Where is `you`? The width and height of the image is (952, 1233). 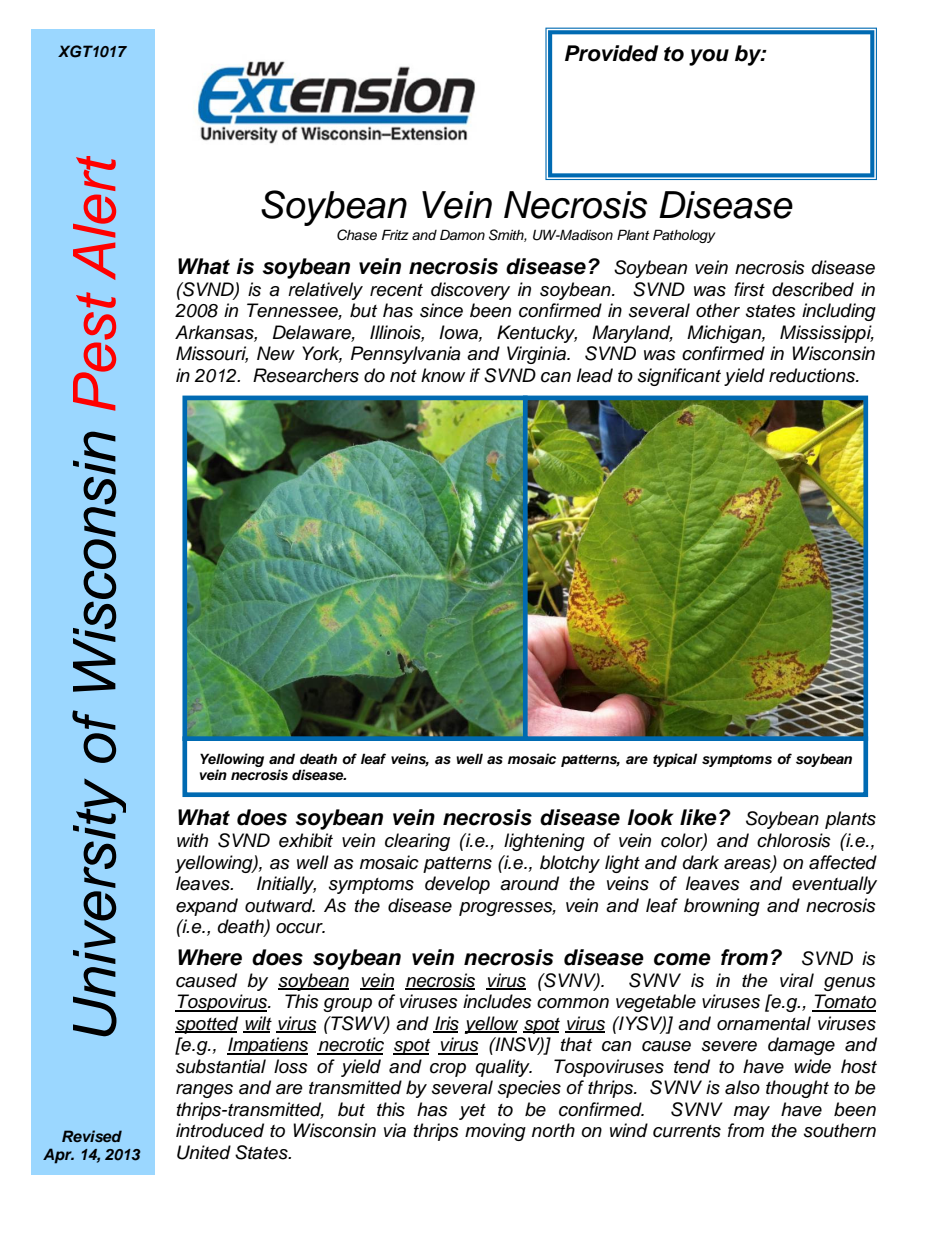
you is located at coordinates (709, 57).
